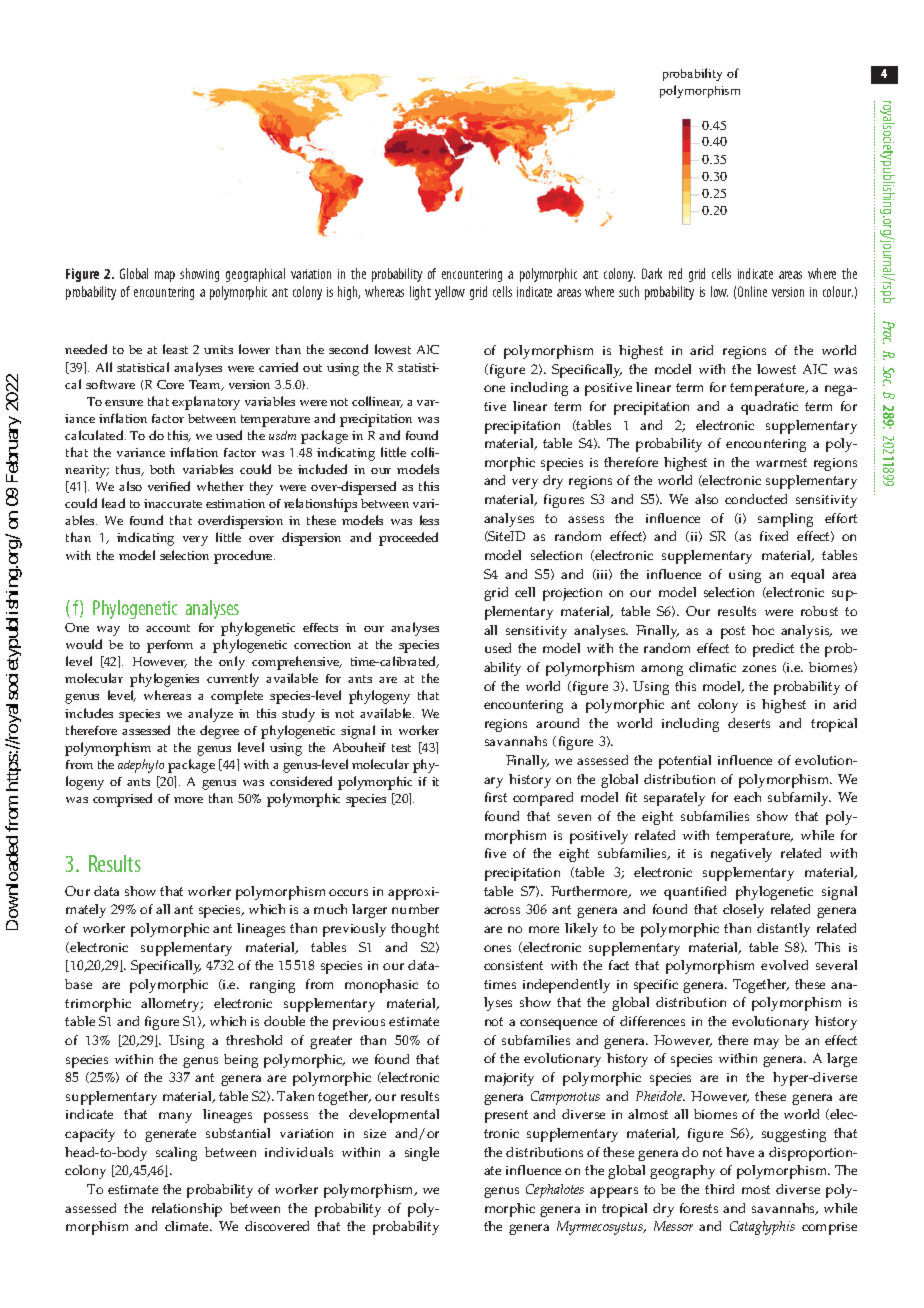 The width and height of the page is (924, 1308). Describe the element at coordinates (450, 293) in the page. I see `yellow` at that location.
